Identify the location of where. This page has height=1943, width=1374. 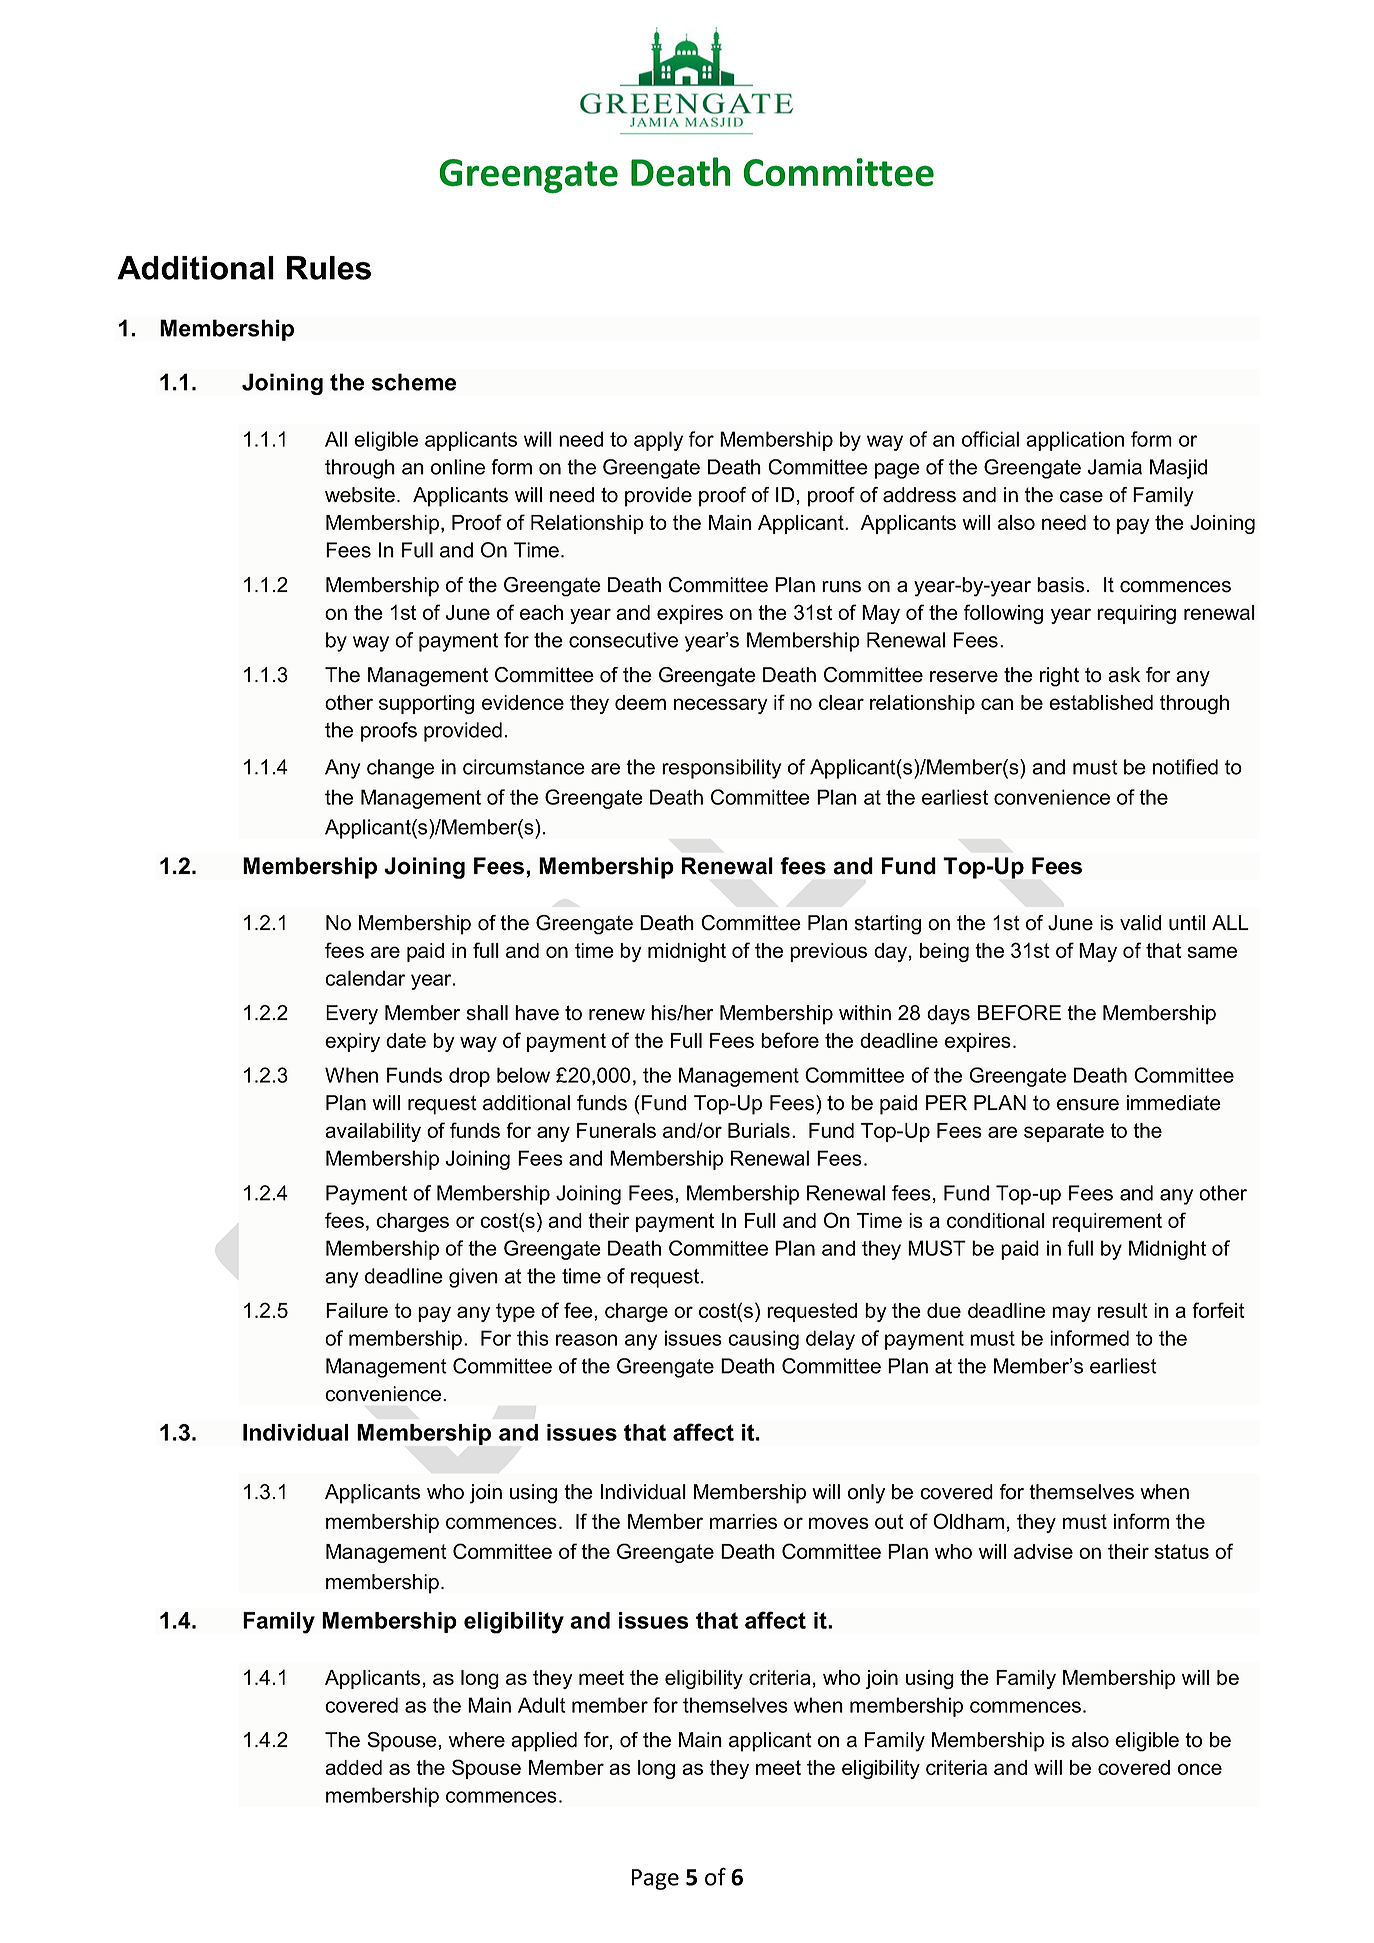
(477, 1740).
